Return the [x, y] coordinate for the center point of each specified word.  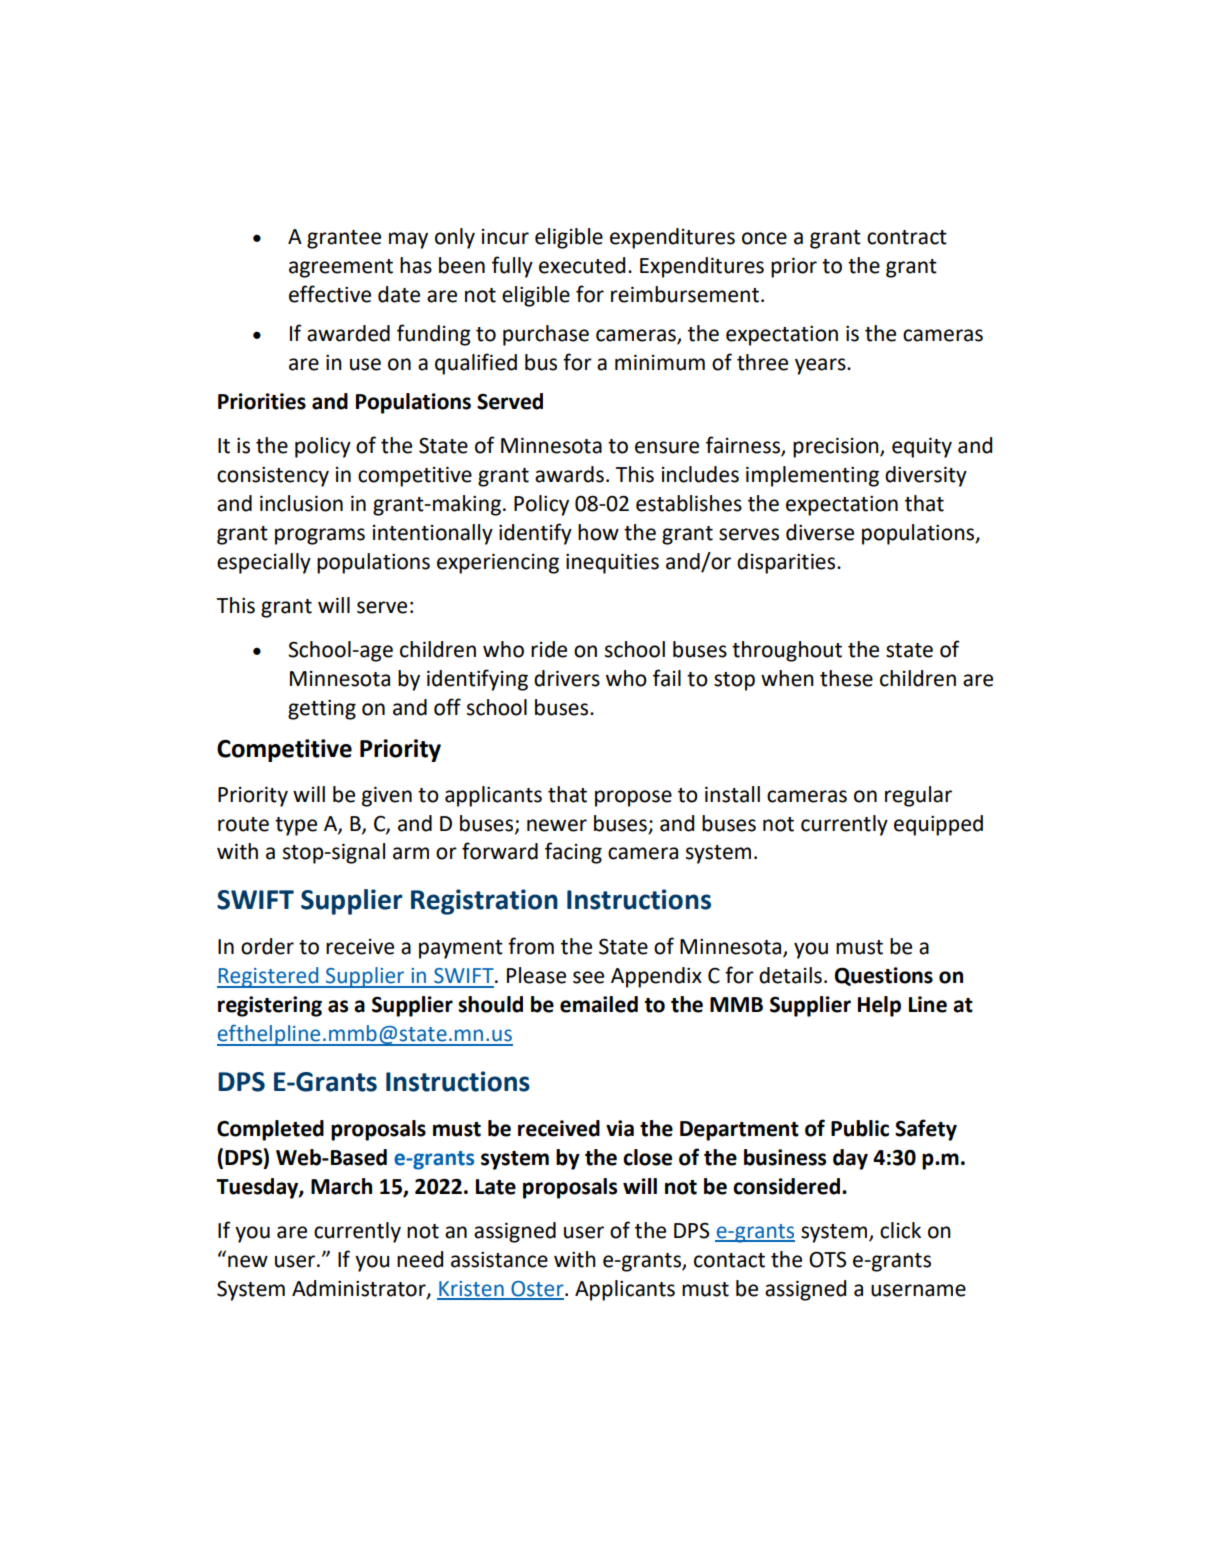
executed [582, 265]
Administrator [360, 1289]
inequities [612, 563]
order [267, 946]
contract [907, 237]
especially [264, 563]
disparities [787, 563]
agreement [341, 268]
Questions [884, 976]
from [531, 946]
